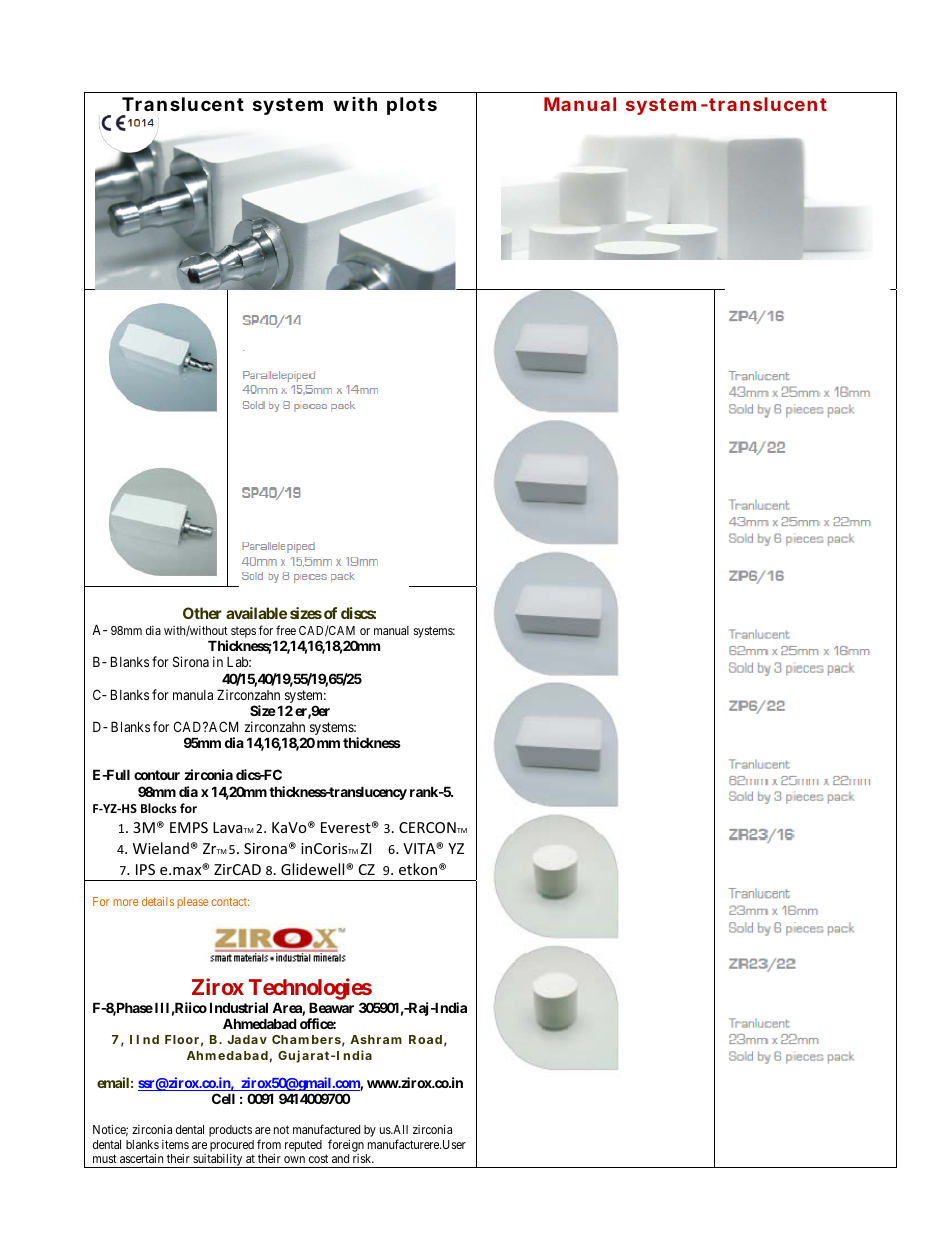  I want to click on ascertain, so click(141, 1158).
